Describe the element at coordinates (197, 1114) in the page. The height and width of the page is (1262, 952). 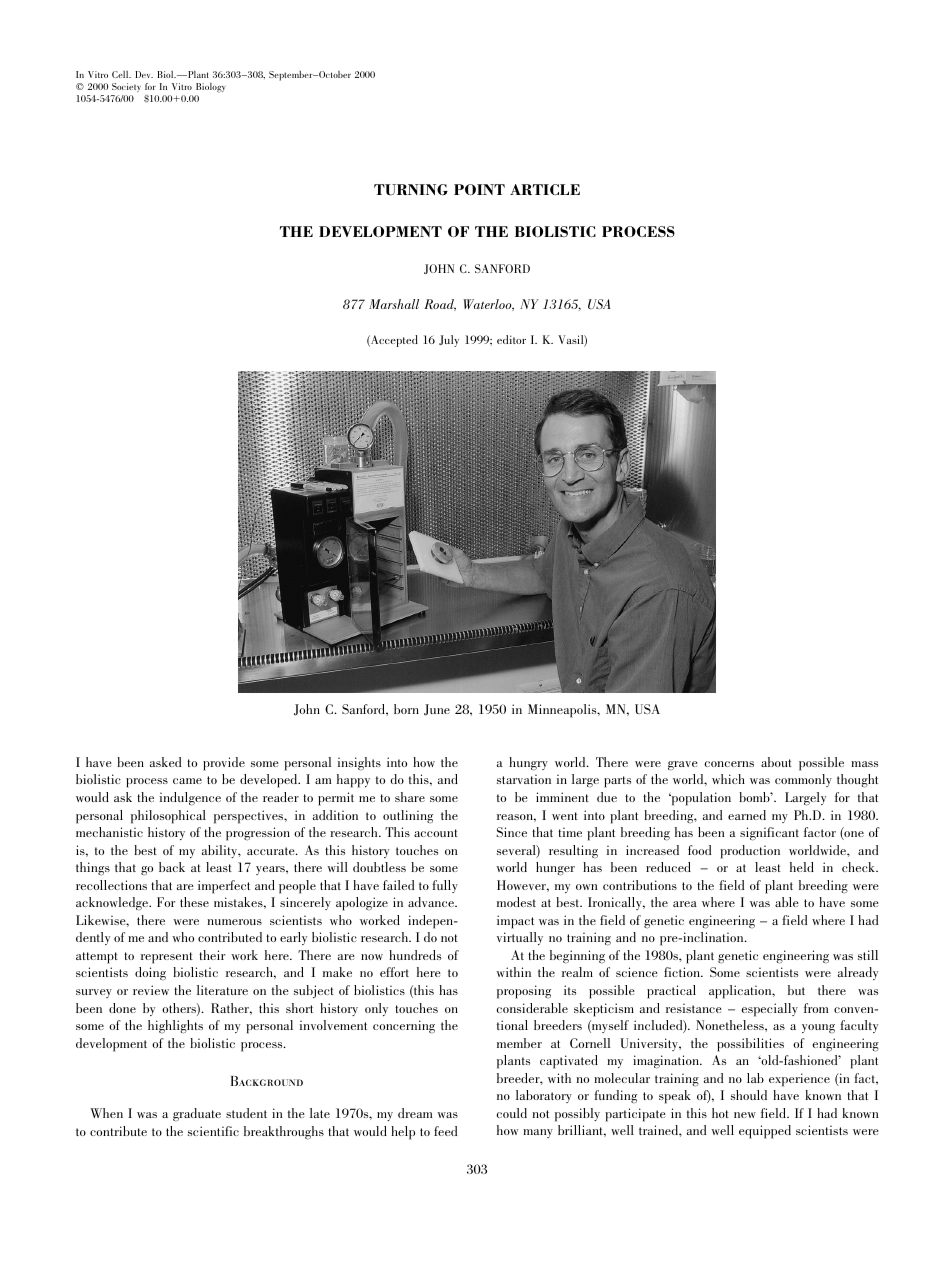
I see `graduate` at that location.
